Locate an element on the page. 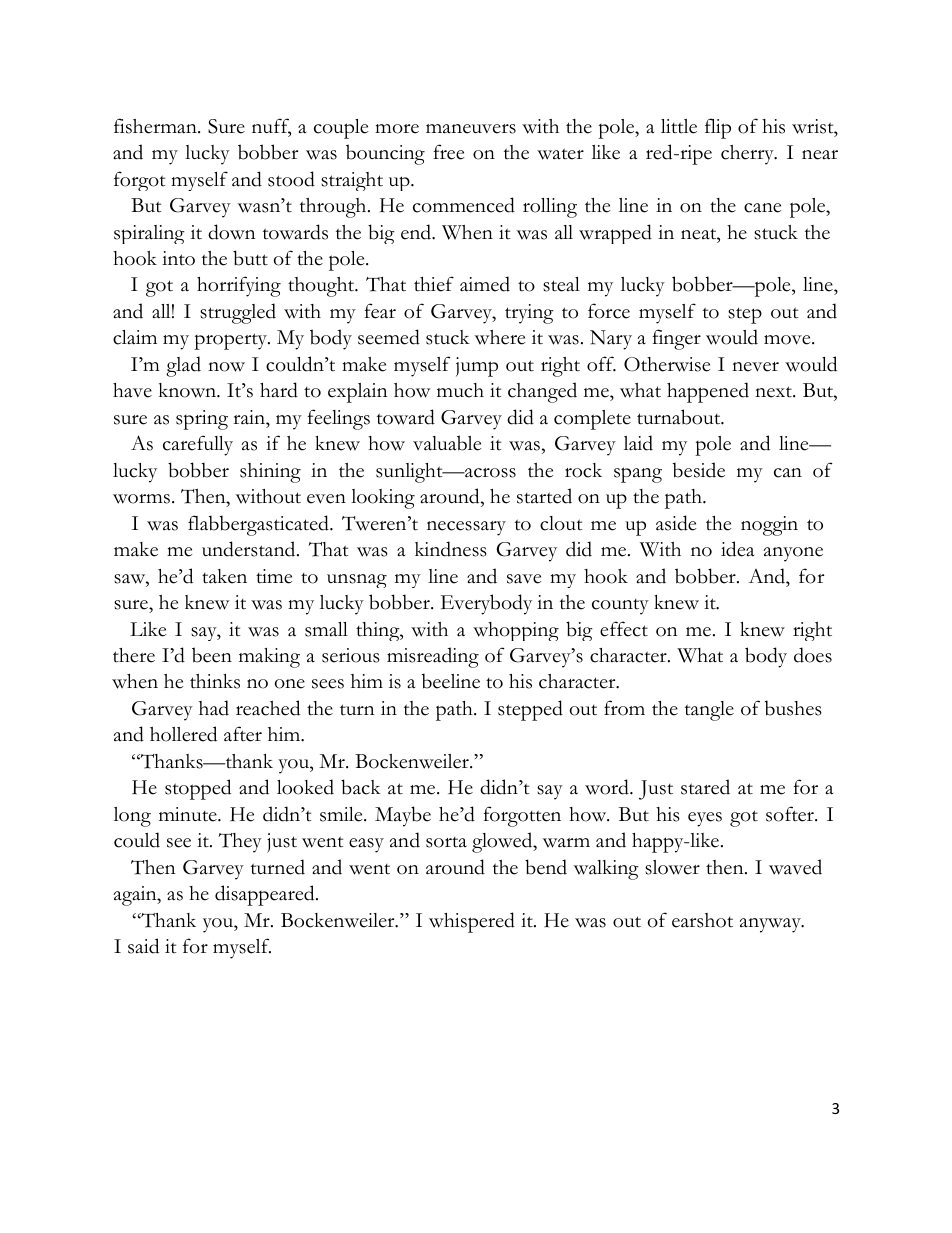 The height and width of the image is (1233, 952). where is located at coordinates (499, 337).
